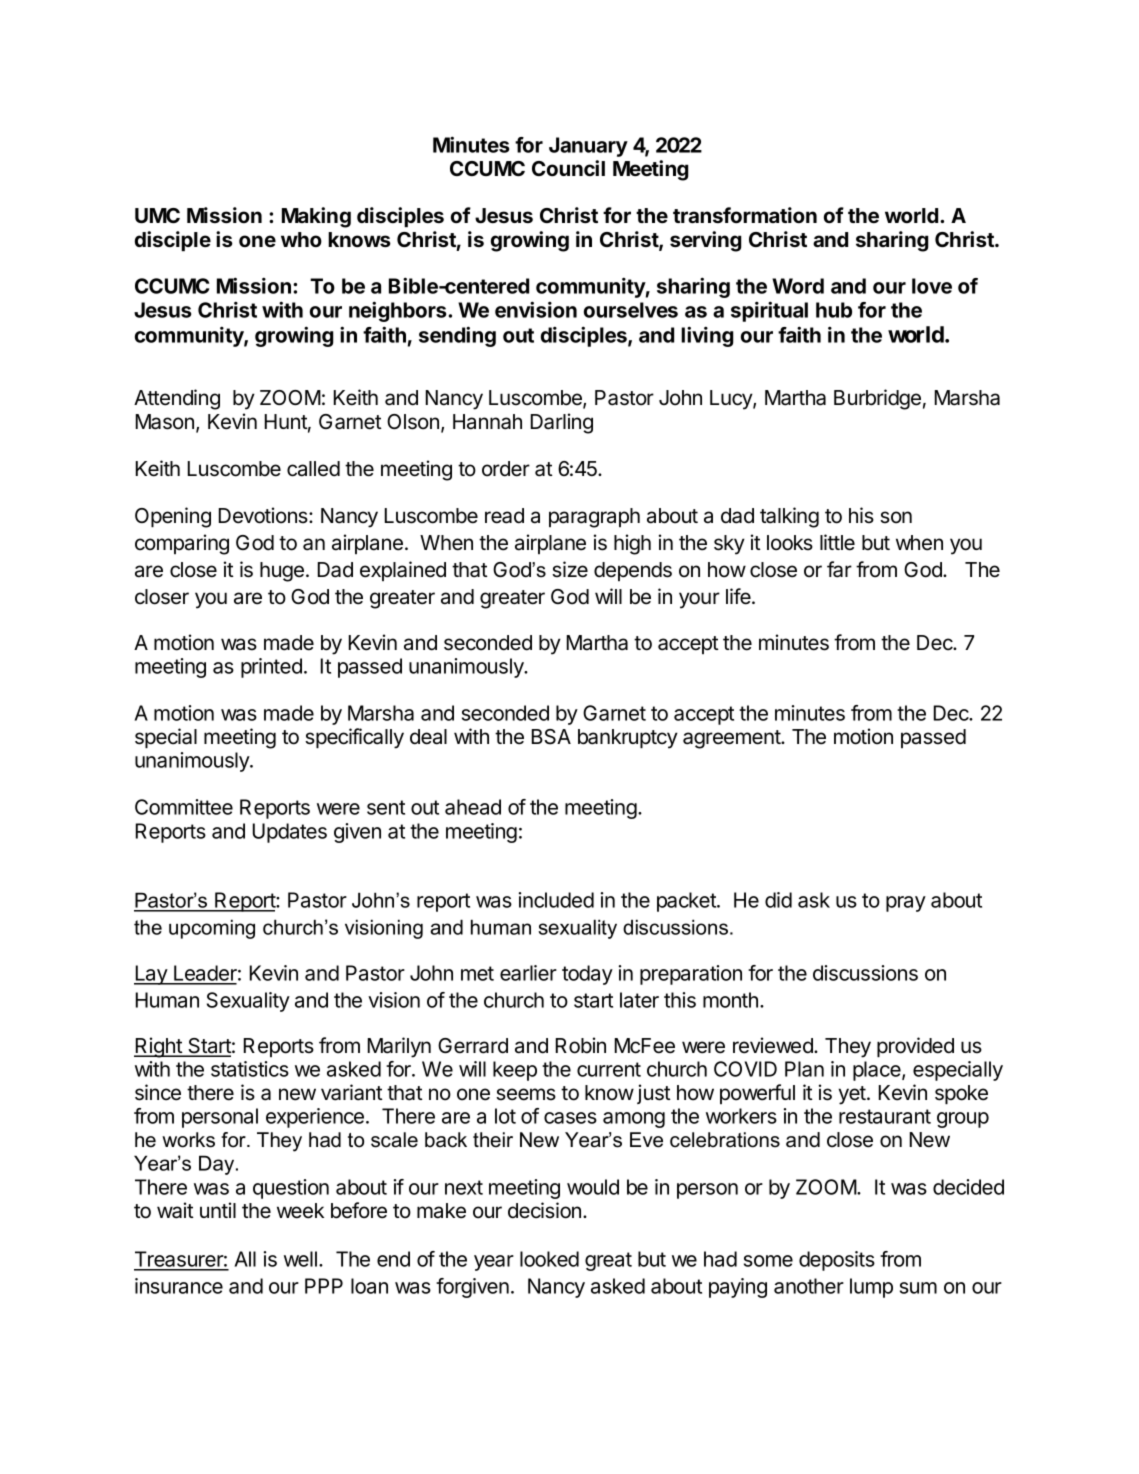  I want to click on provided, so click(915, 1047).
